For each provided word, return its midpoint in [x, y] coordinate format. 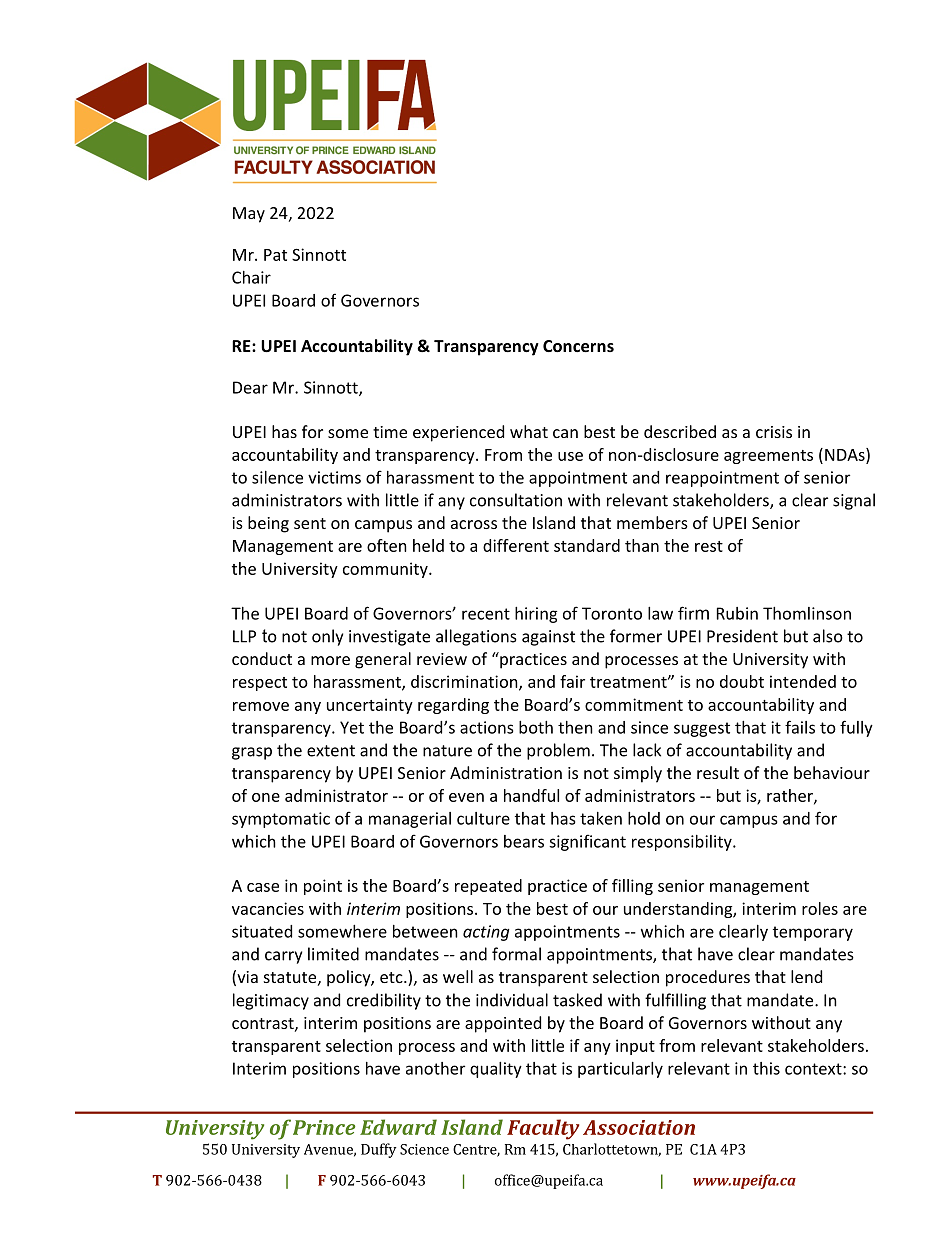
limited [333, 954]
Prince [324, 1127]
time [390, 432]
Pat [275, 255]
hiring [536, 615]
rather [791, 796]
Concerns [578, 346]
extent [331, 751]
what [529, 431]
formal [516, 954]
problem [558, 751]
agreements [768, 457]
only [327, 637]
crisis [774, 432]
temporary [813, 933]
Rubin [737, 613]
